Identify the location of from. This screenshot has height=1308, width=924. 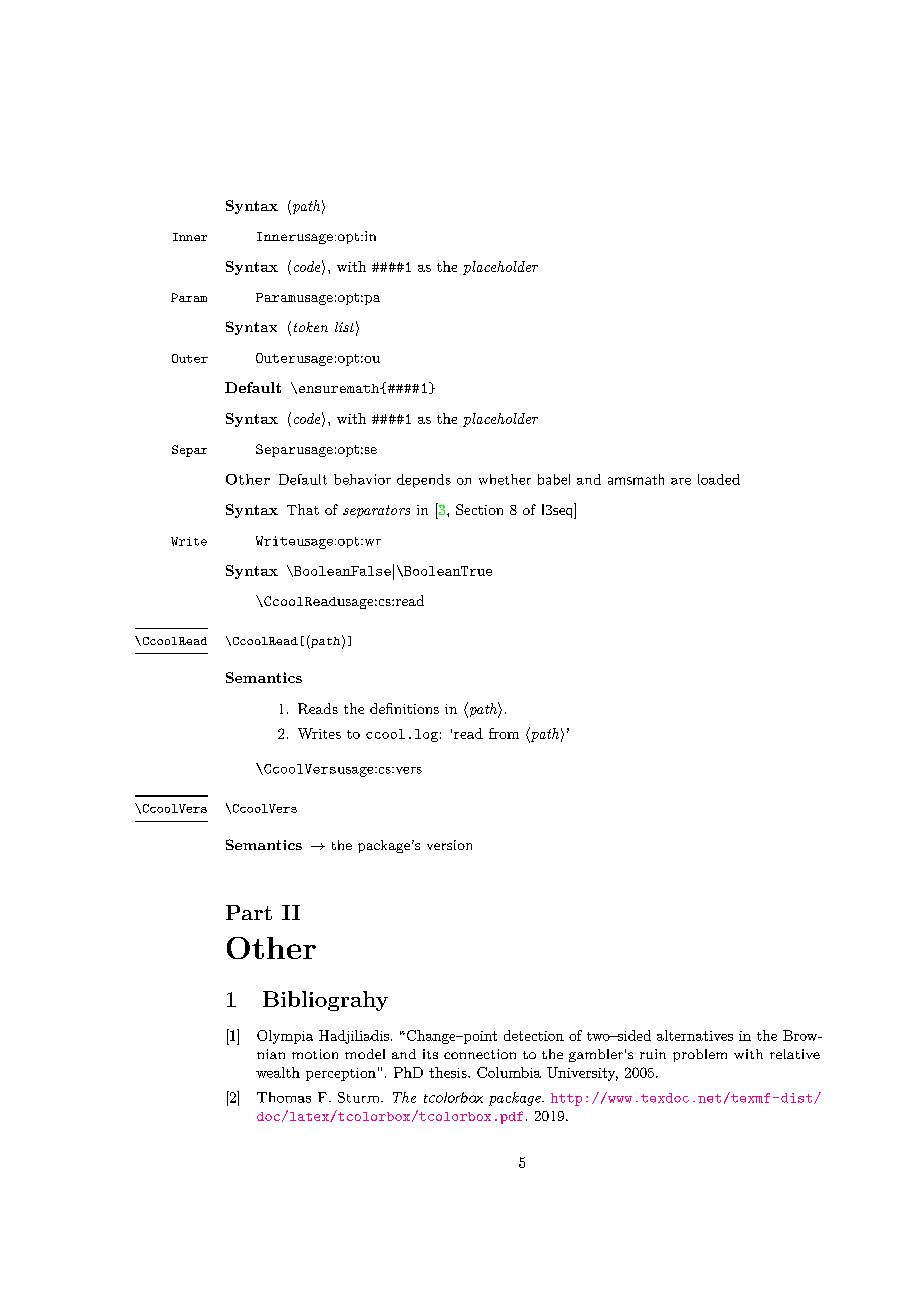
(504, 733).
